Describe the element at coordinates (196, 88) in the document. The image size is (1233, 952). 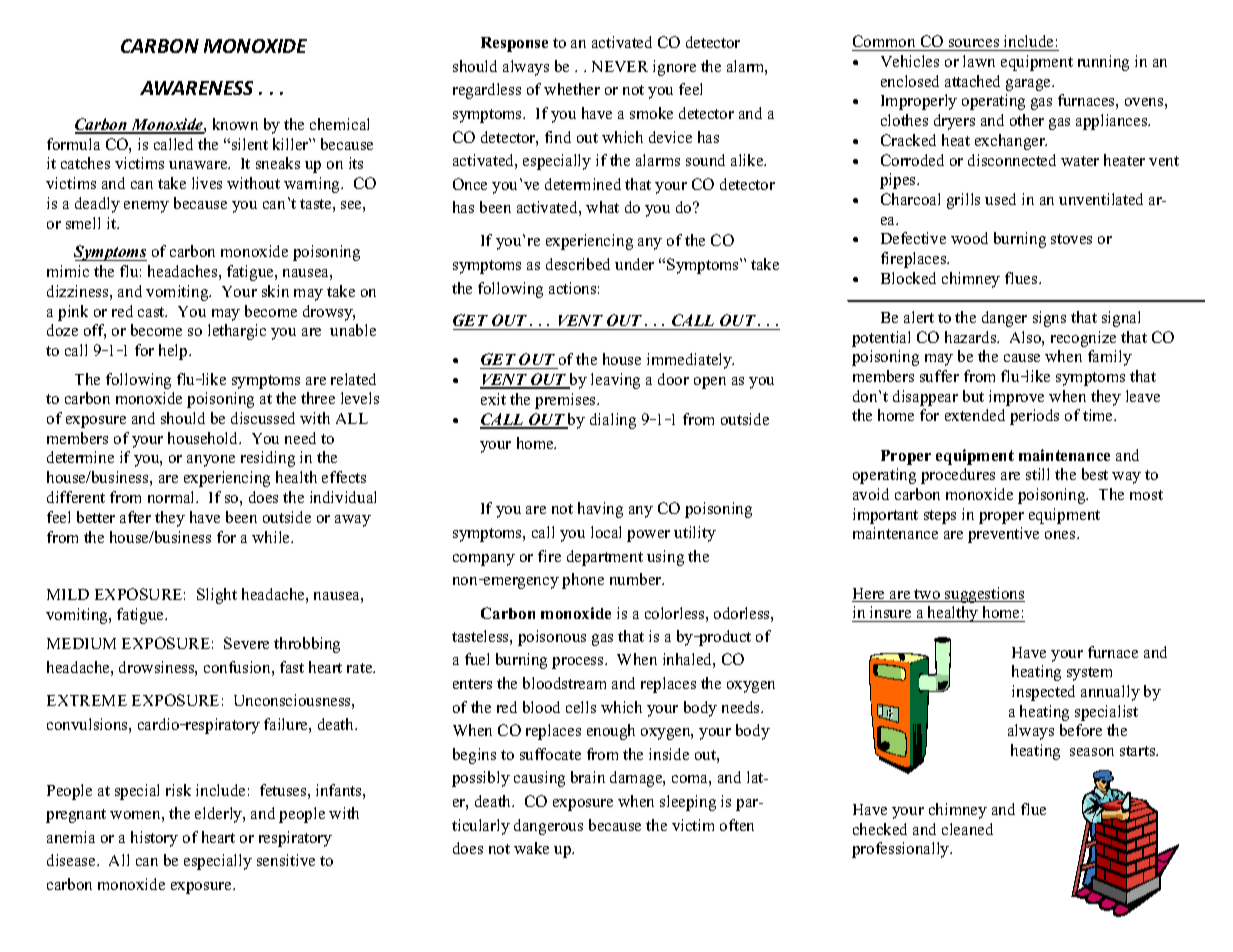
I see `AWARENESS` at that location.
